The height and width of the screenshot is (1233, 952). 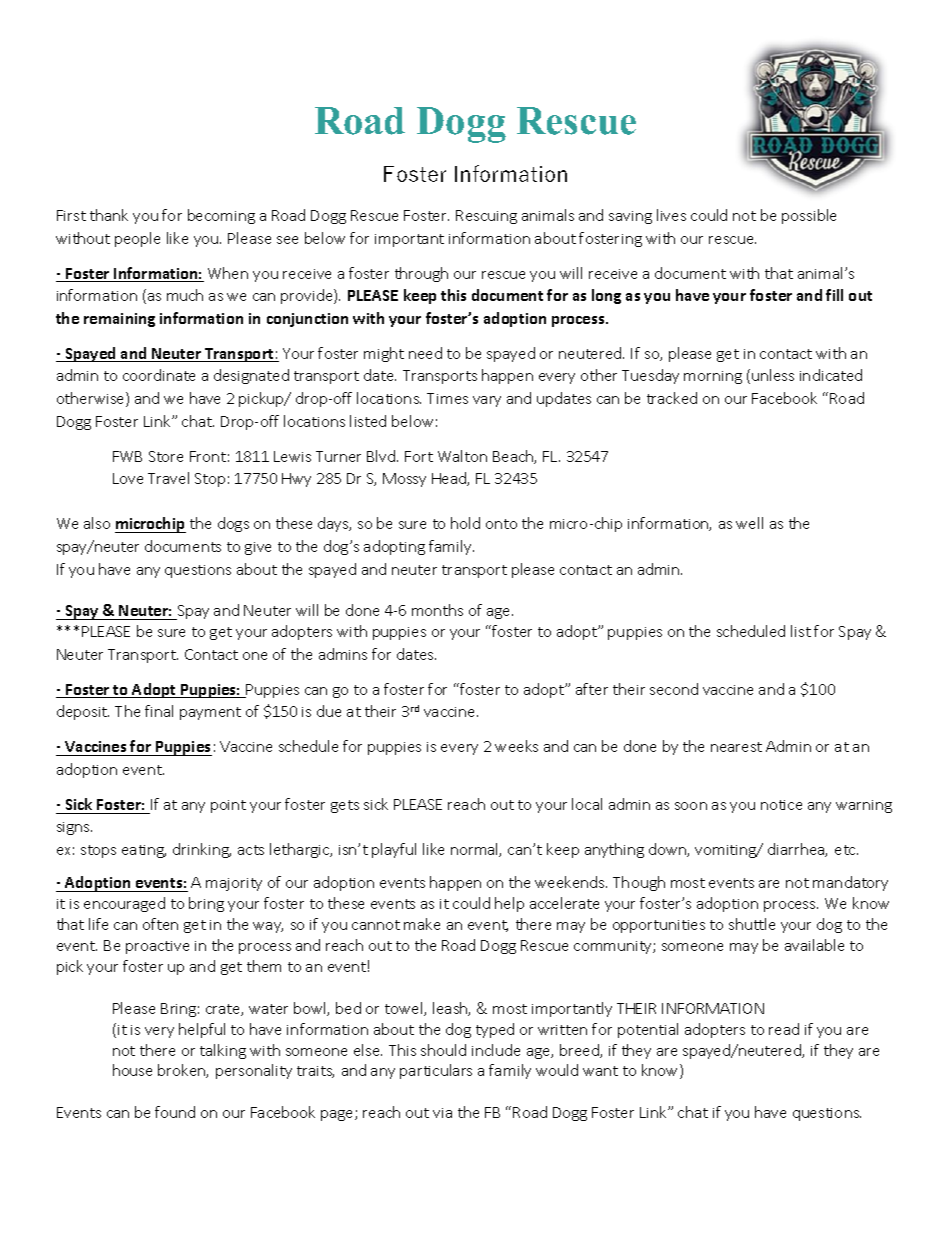 I want to click on second, so click(x=674, y=689).
